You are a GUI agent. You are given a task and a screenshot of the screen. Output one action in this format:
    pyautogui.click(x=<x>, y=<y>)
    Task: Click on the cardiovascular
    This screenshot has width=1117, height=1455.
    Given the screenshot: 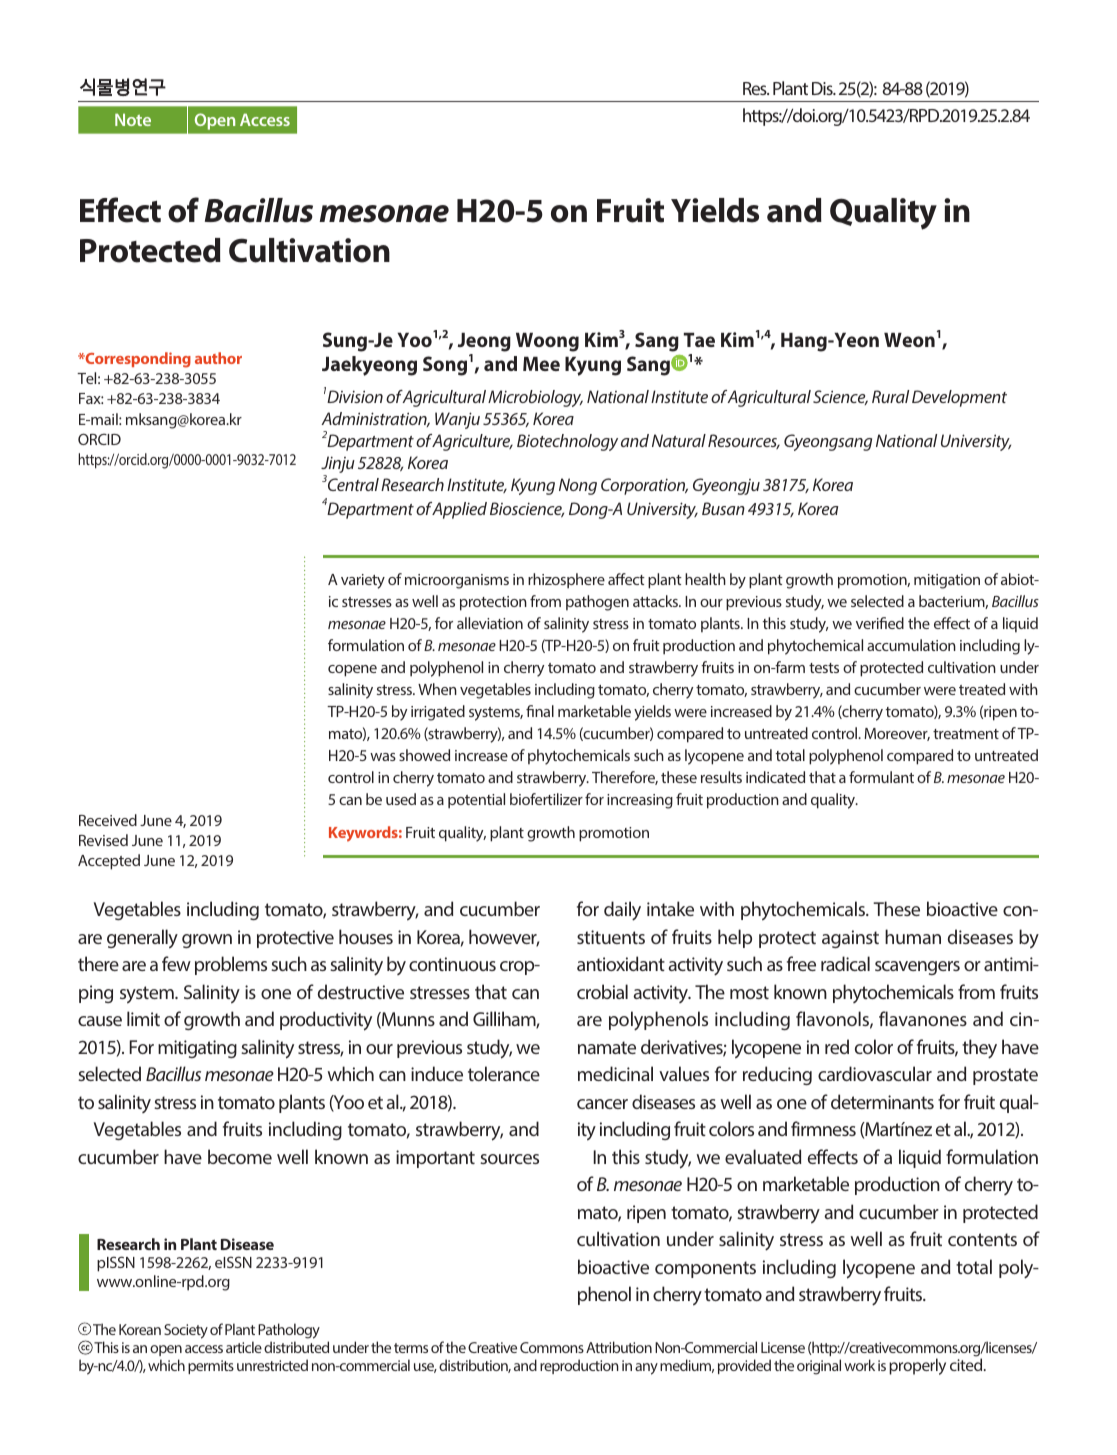 What is the action you would take?
    pyautogui.click(x=875, y=1073)
